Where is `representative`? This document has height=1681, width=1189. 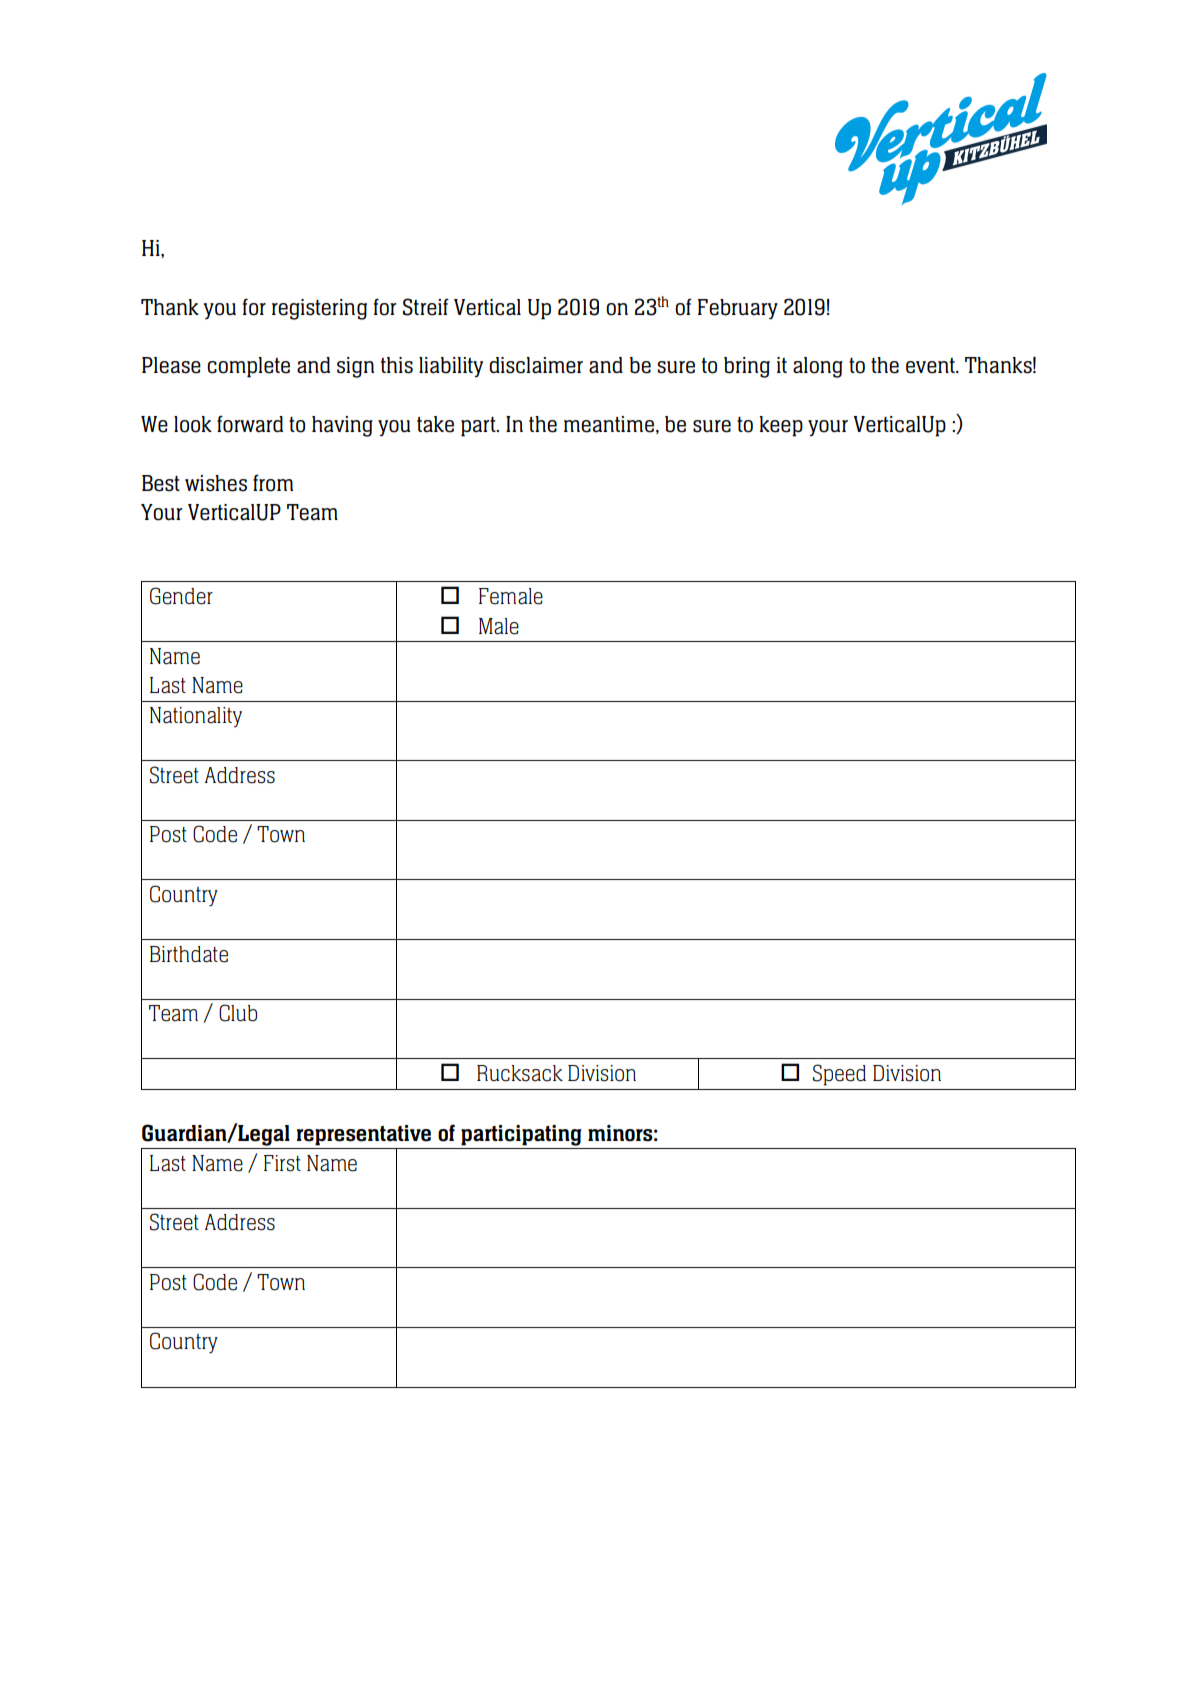 representative is located at coordinates (364, 1135).
